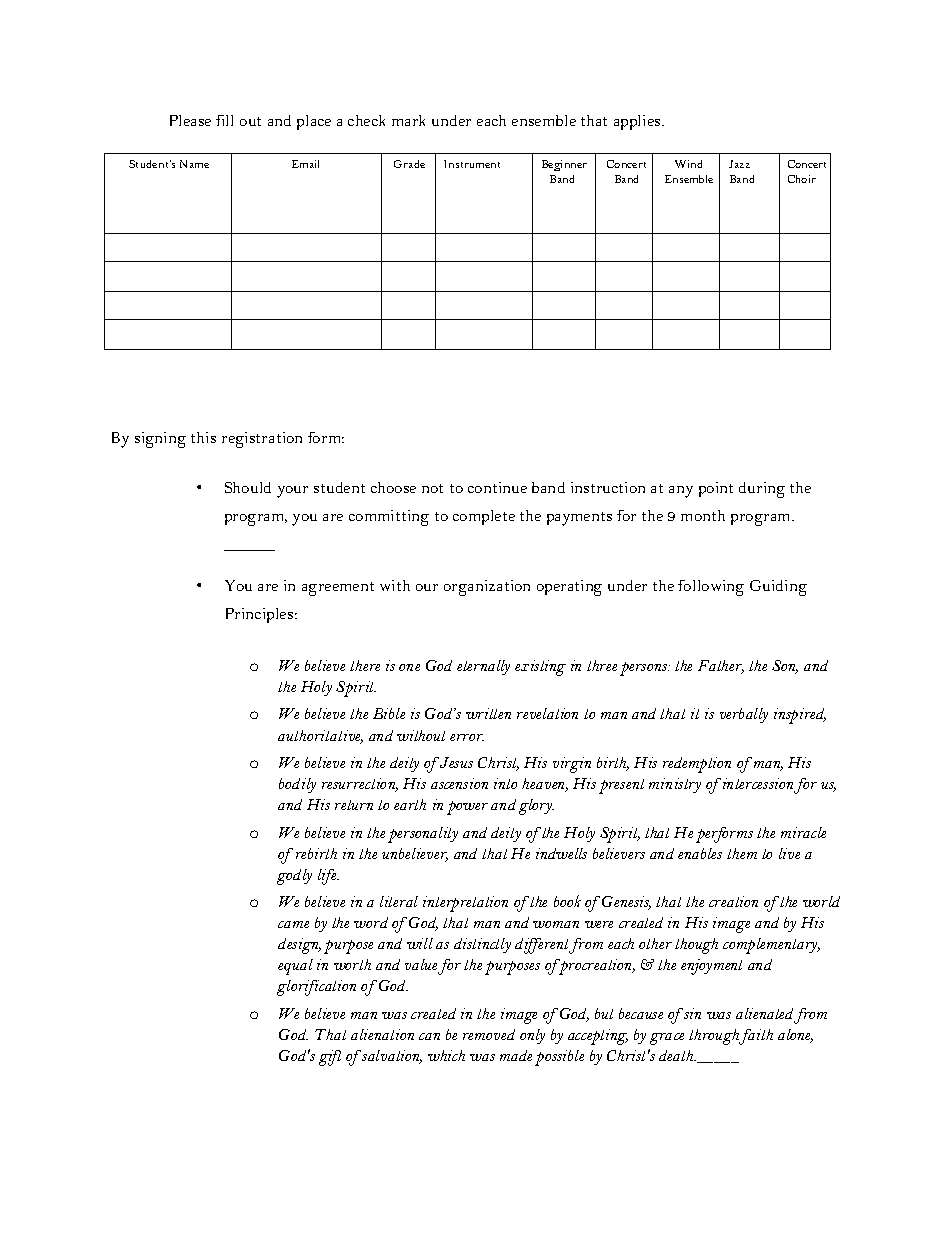 The image size is (952, 1233). What do you see at coordinates (472, 164) in the screenshot?
I see `Instrument` at bounding box center [472, 164].
